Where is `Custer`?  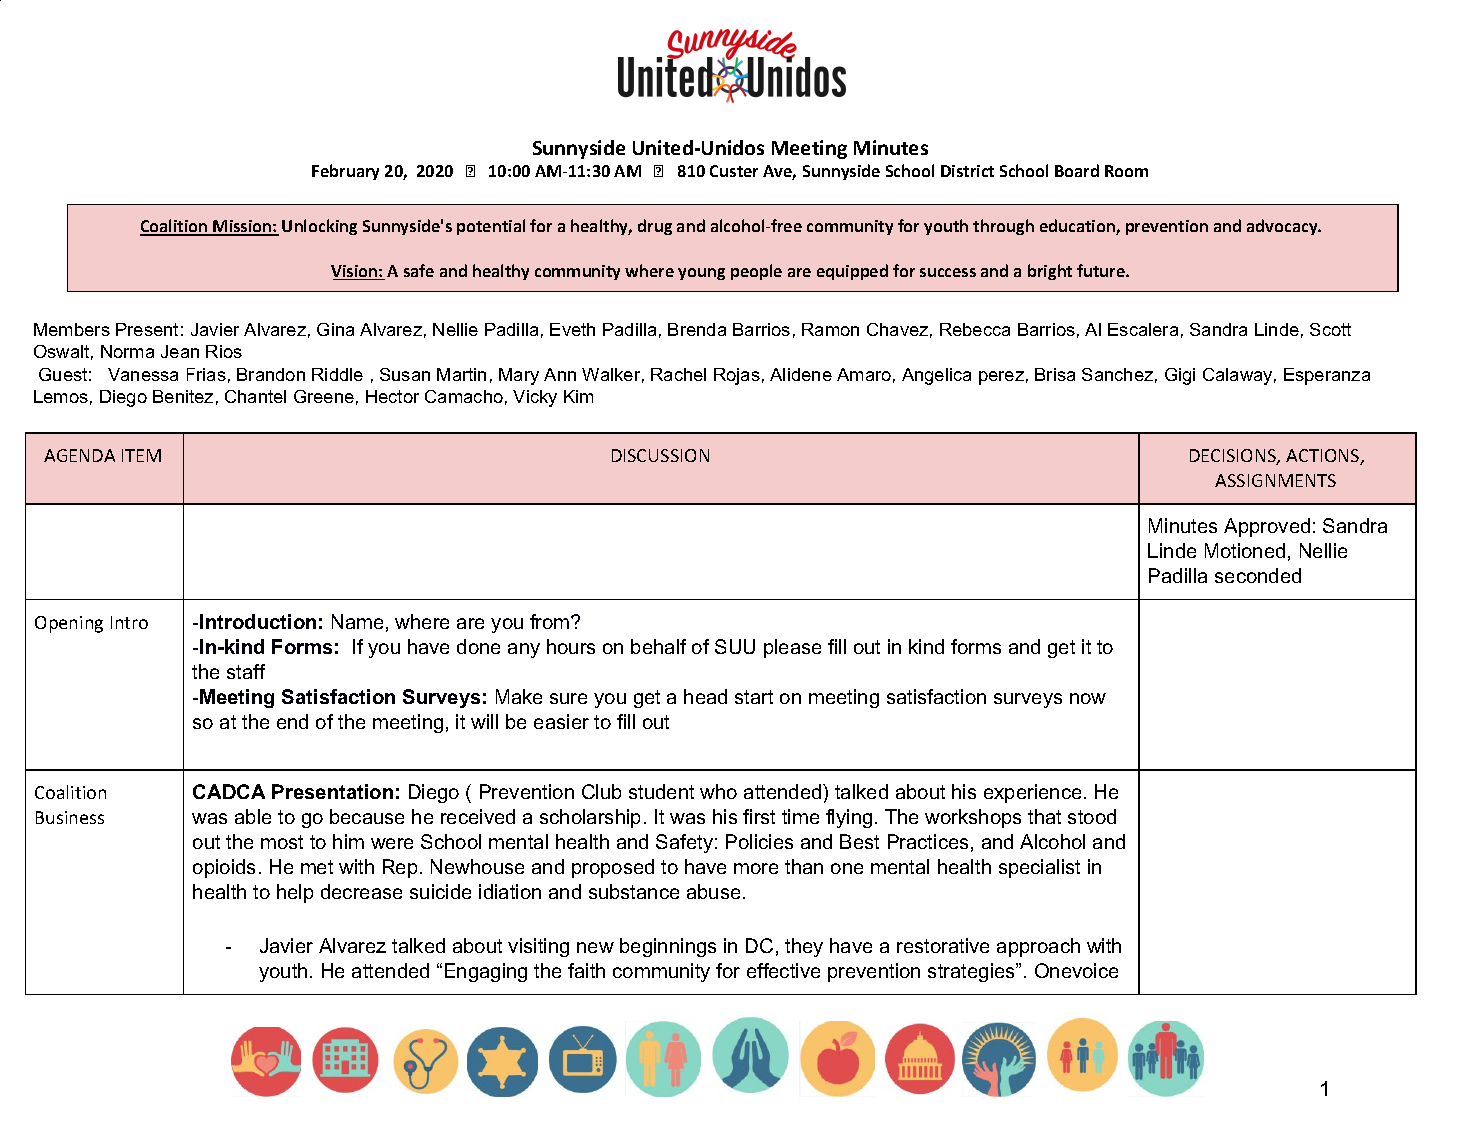
Custer is located at coordinates (734, 171).
